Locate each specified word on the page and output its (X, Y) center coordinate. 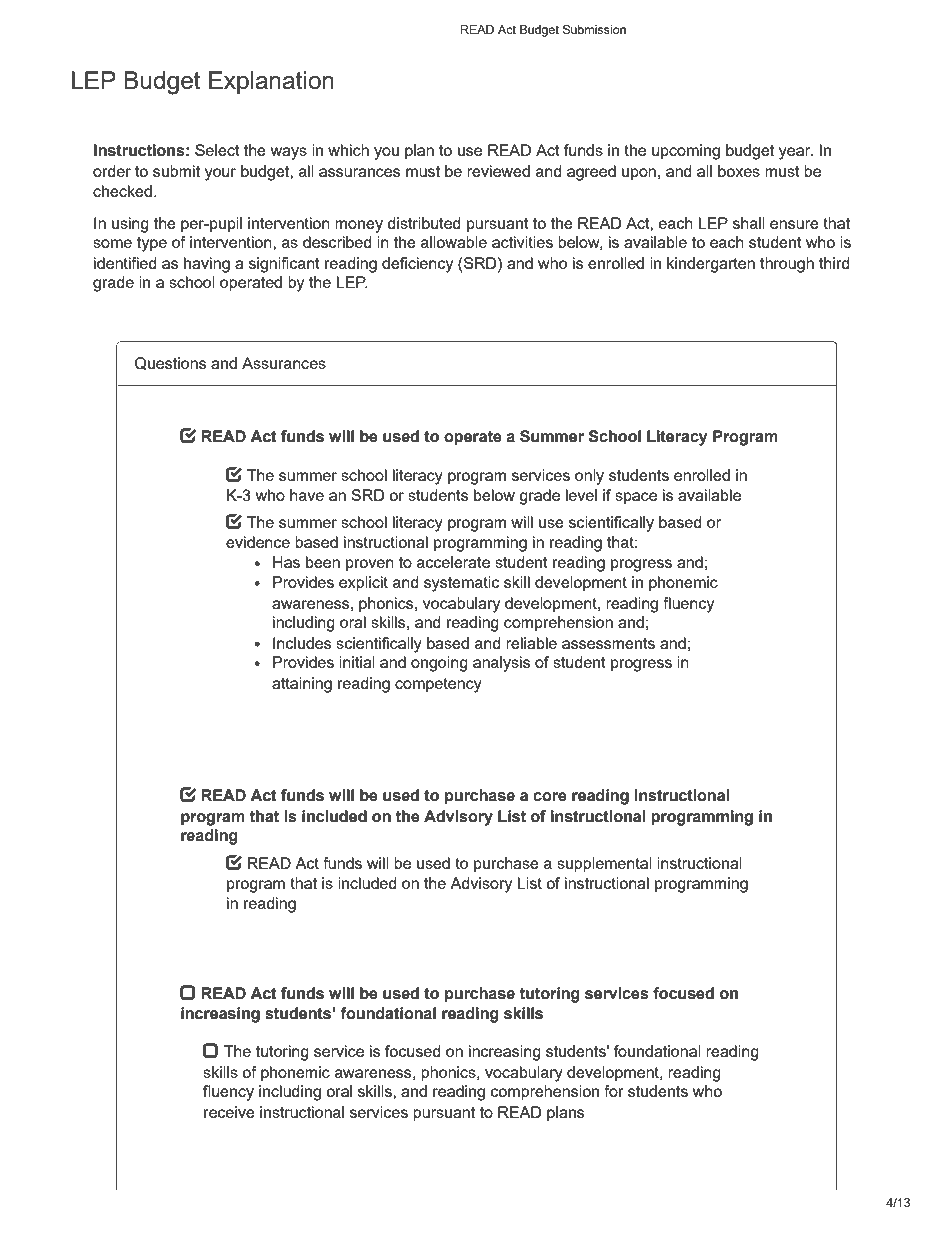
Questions (170, 363)
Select (217, 150)
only (589, 477)
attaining (302, 685)
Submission (594, 29)
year (796, 153)
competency (438, 685)
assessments (608, 643)
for (614, 1091)
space (636, 498)
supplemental (604, 865)
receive (229, 1112)
